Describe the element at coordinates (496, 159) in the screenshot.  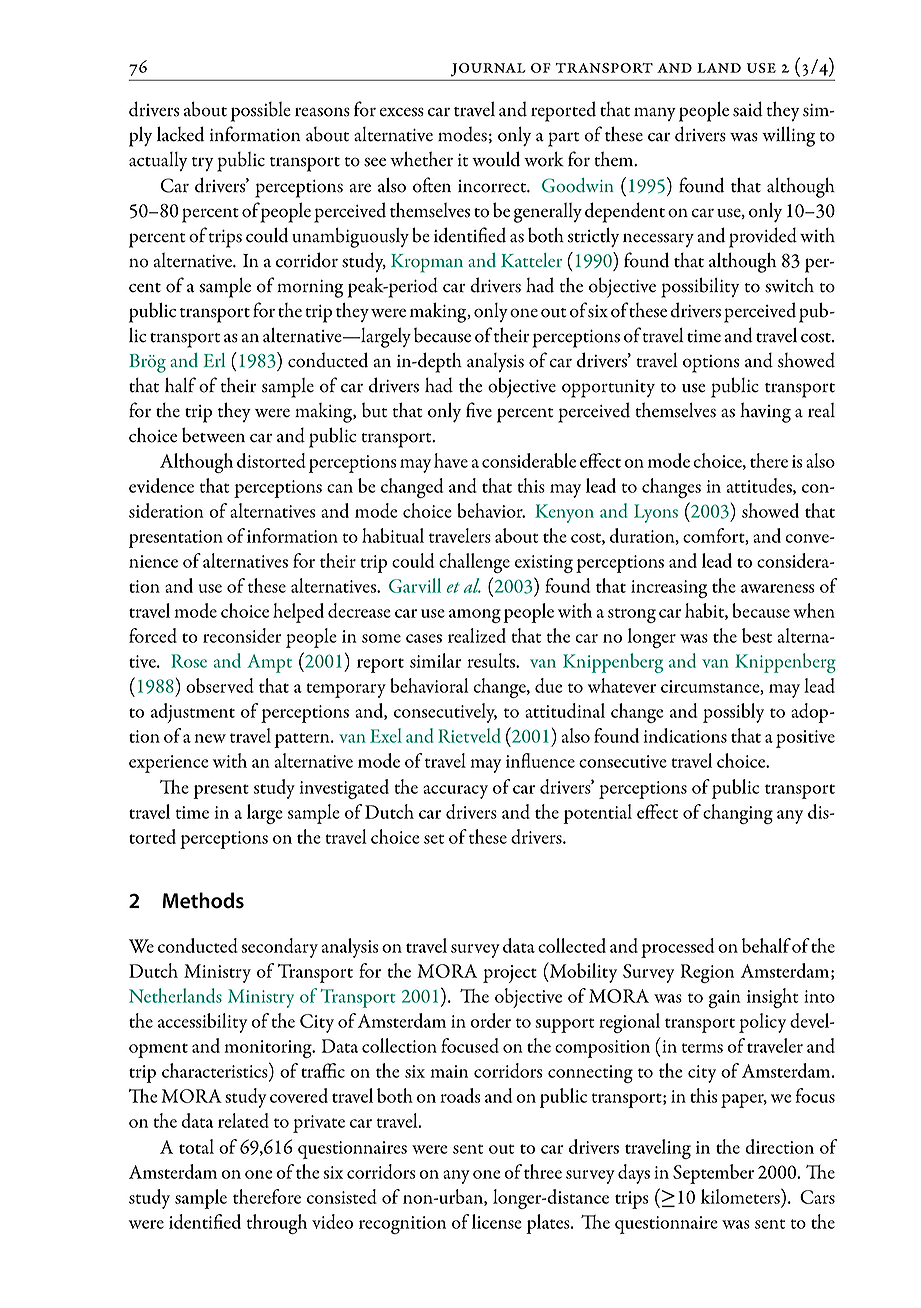
I see `would` at that location.
